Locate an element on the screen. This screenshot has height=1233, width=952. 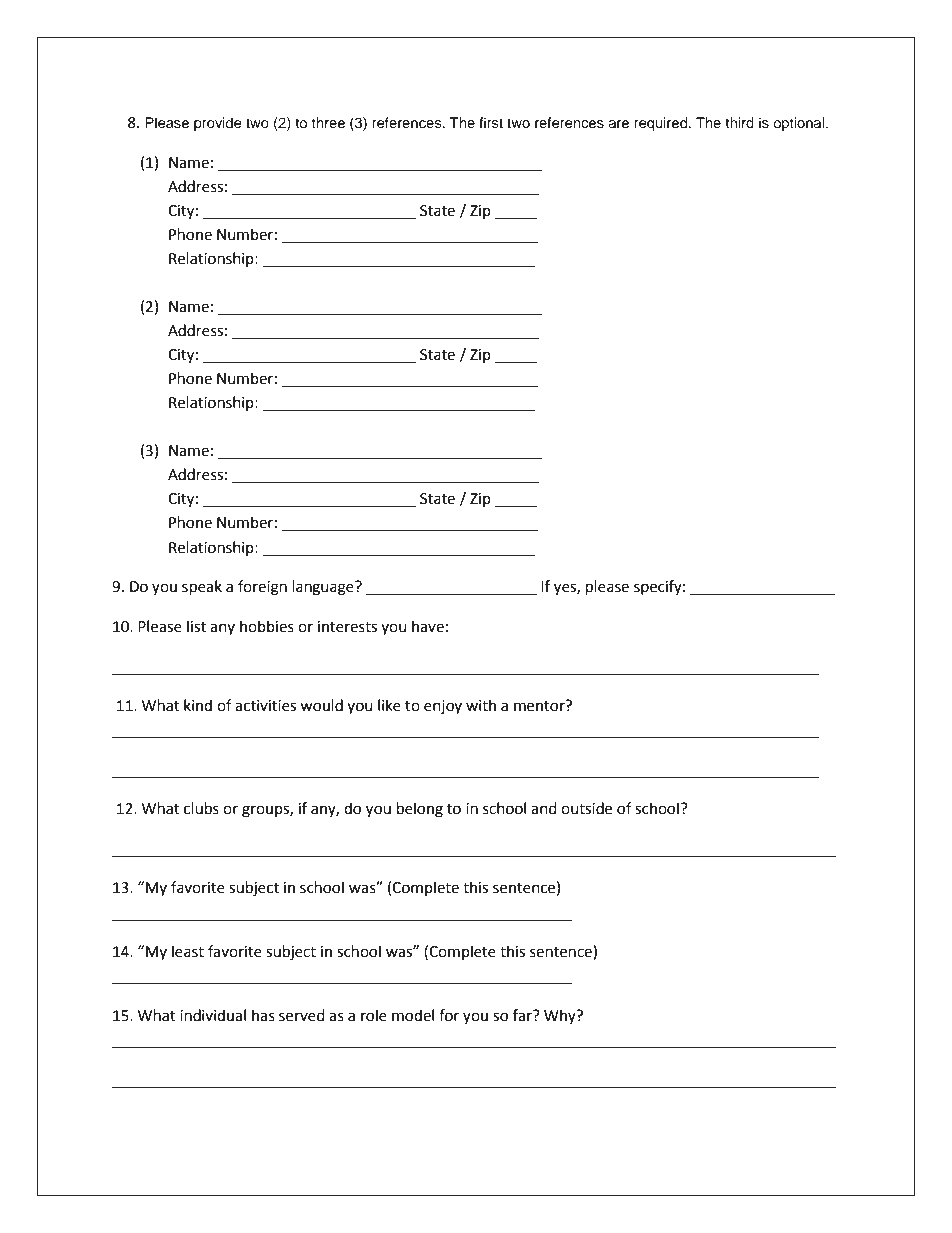
has is located at coordinates (263, 1015).
